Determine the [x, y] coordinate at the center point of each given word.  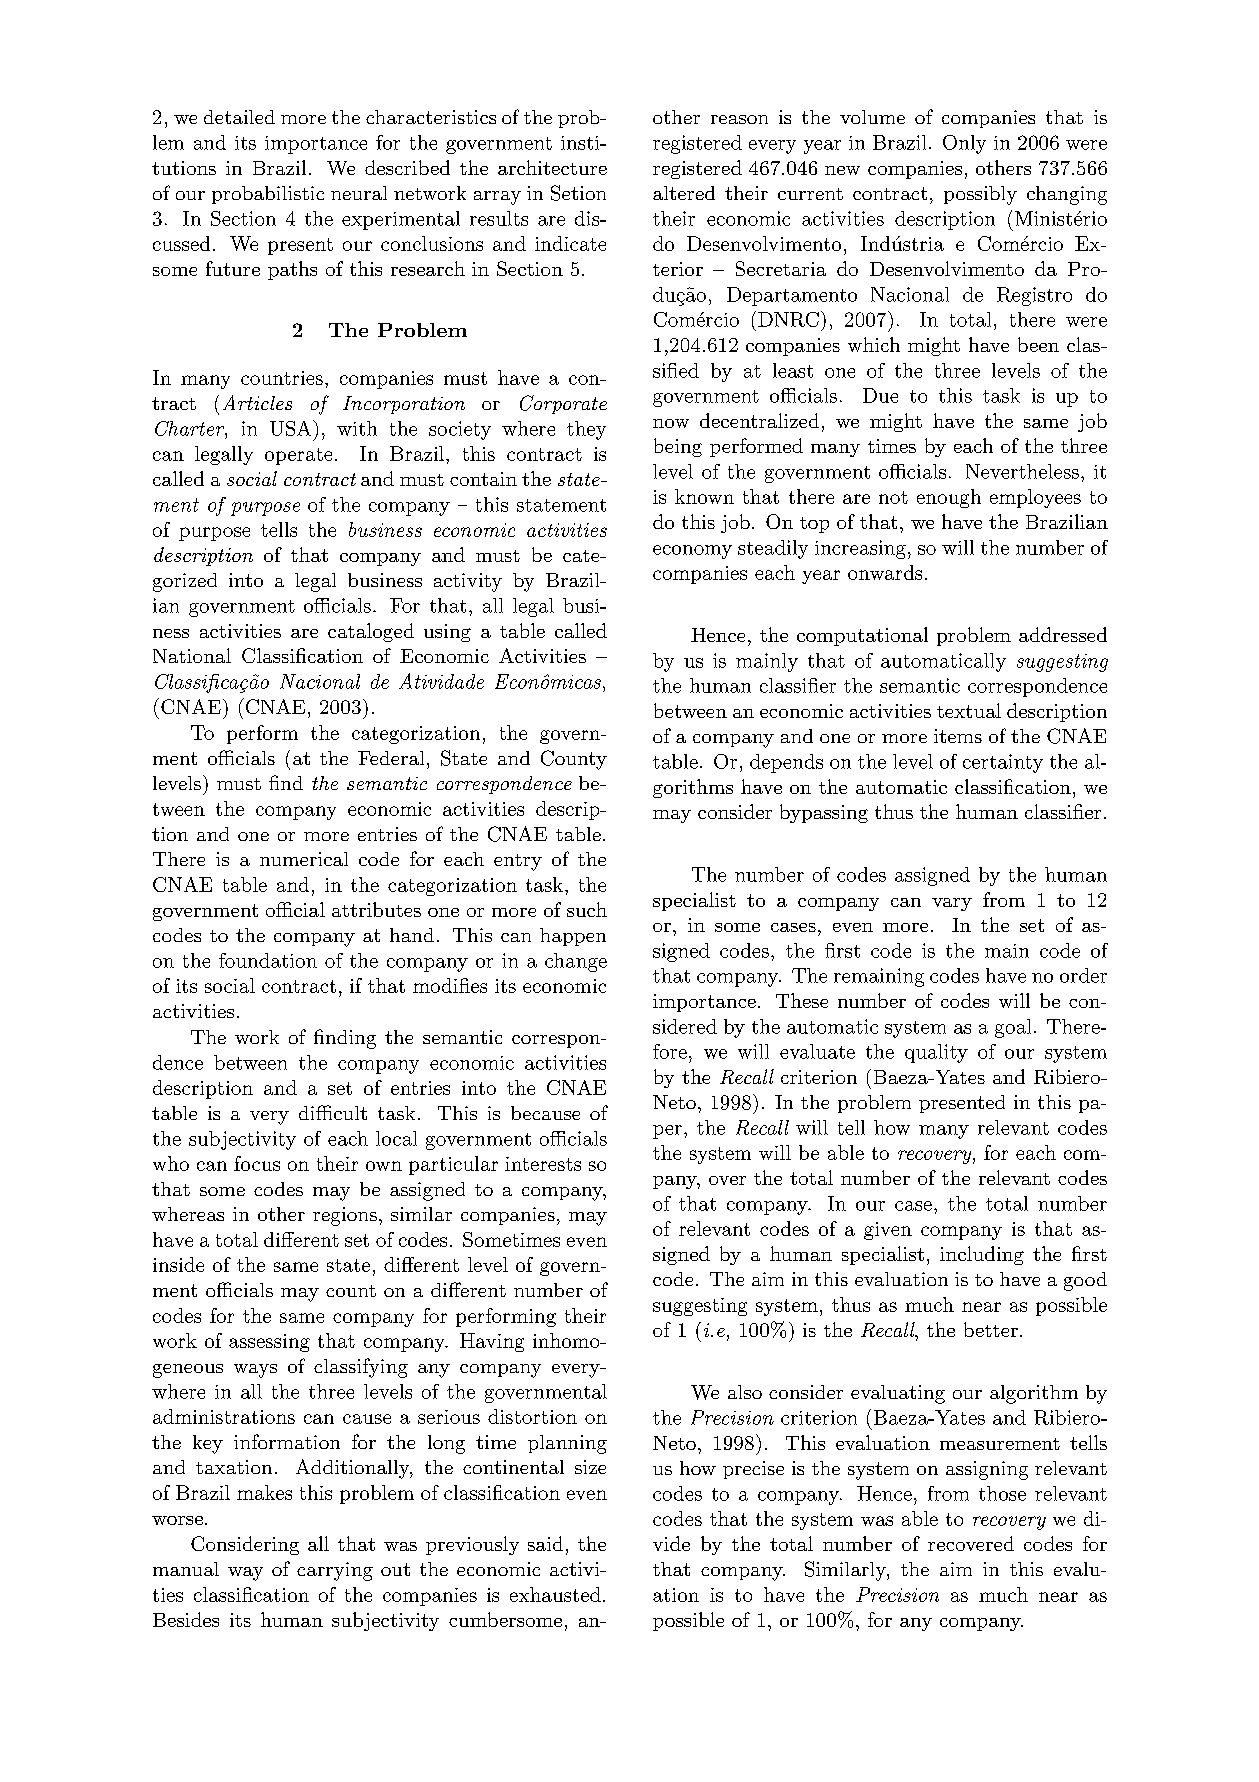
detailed [239, 117]
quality [936, 1053]
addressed [1063, 634]
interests [543, 1164]
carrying [335, 1571]
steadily [773, 549]
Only [964, 144]
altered [684, 193]
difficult [333, 1112]
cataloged [371, 632]
